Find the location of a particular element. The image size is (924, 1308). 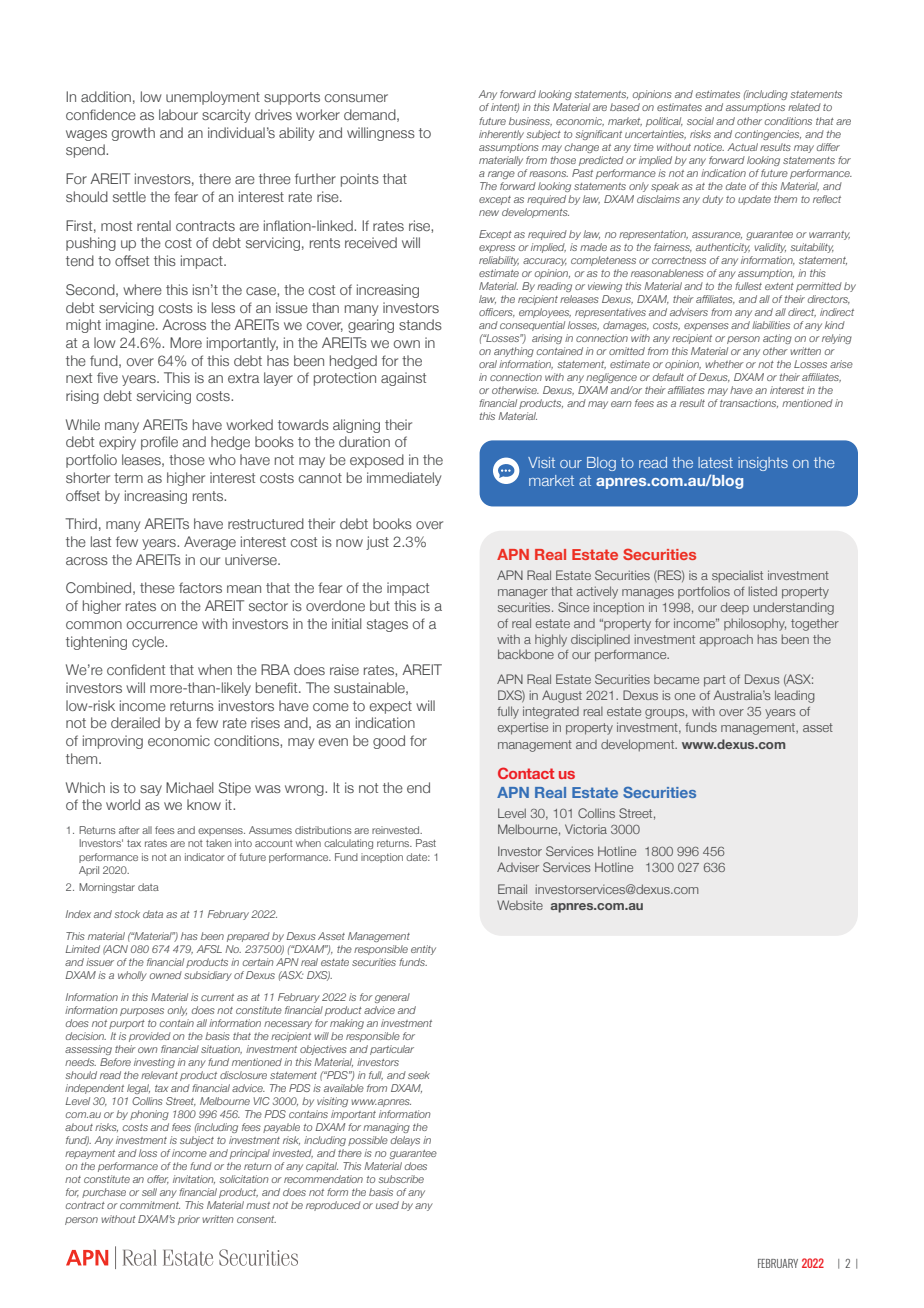

acting is located at coordinates (777, 339).
